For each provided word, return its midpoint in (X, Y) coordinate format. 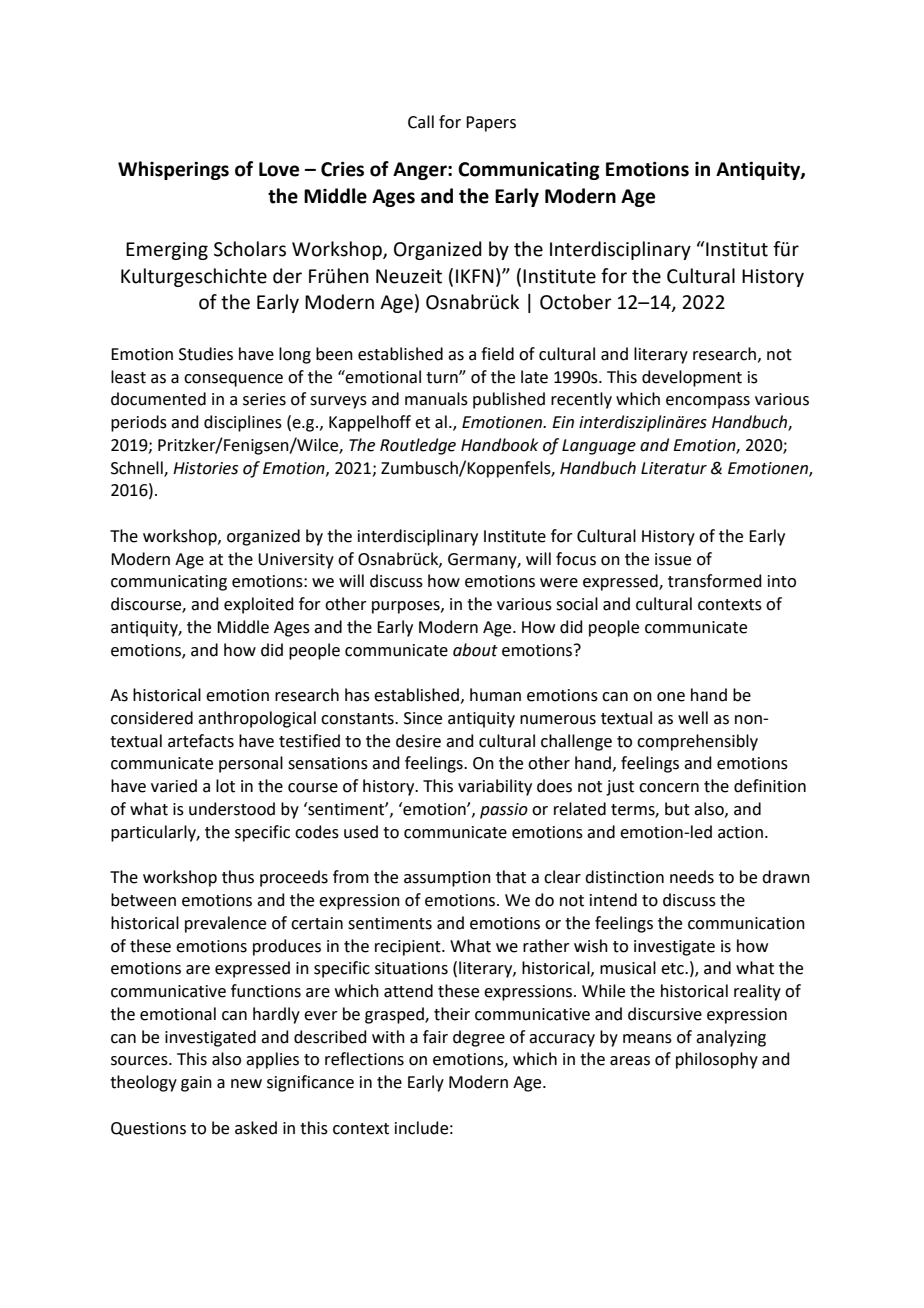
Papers (491, 124)
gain (196, 1084)
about (475, 650)
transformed (715, 581)
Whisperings (173, 170)
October (576, 302)
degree (479, 1038)
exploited (259, 605)
